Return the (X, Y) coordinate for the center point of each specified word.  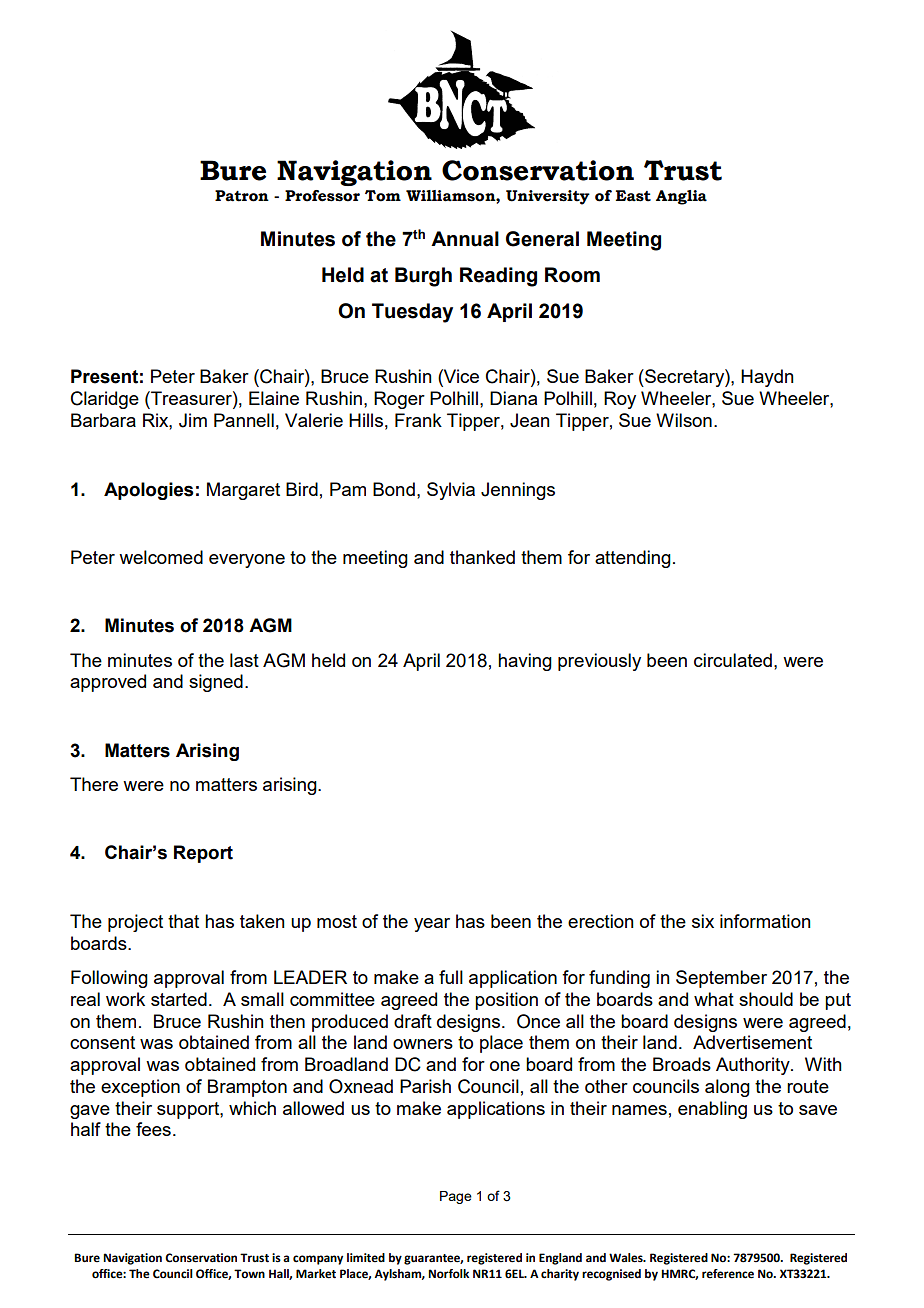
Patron (242, 196)
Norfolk (448, 1273)
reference (728, 1274)
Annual (465, 239)
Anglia (681, 197)
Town (249, 1274)
